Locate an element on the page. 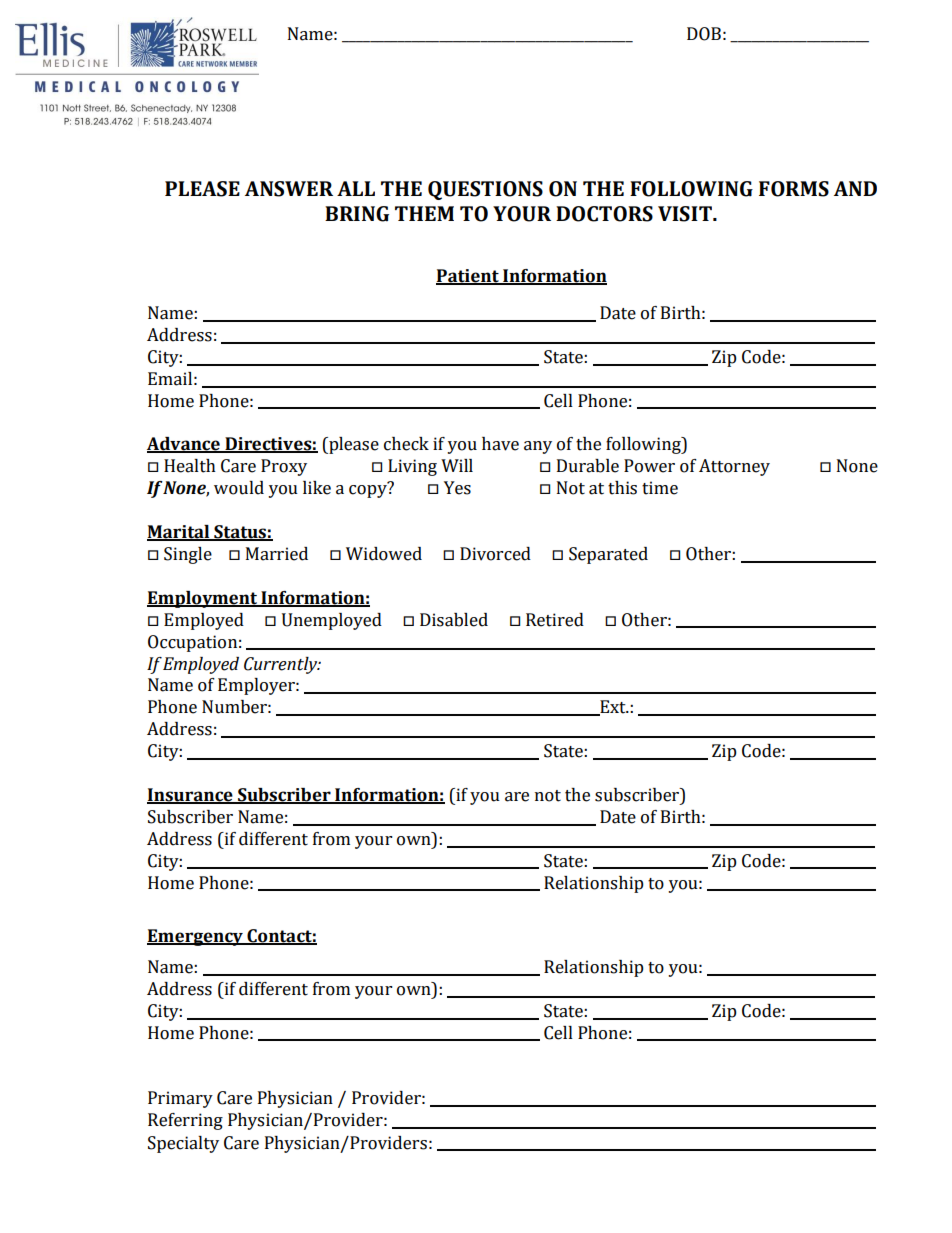  Married is located at coordinates (277, 554).
